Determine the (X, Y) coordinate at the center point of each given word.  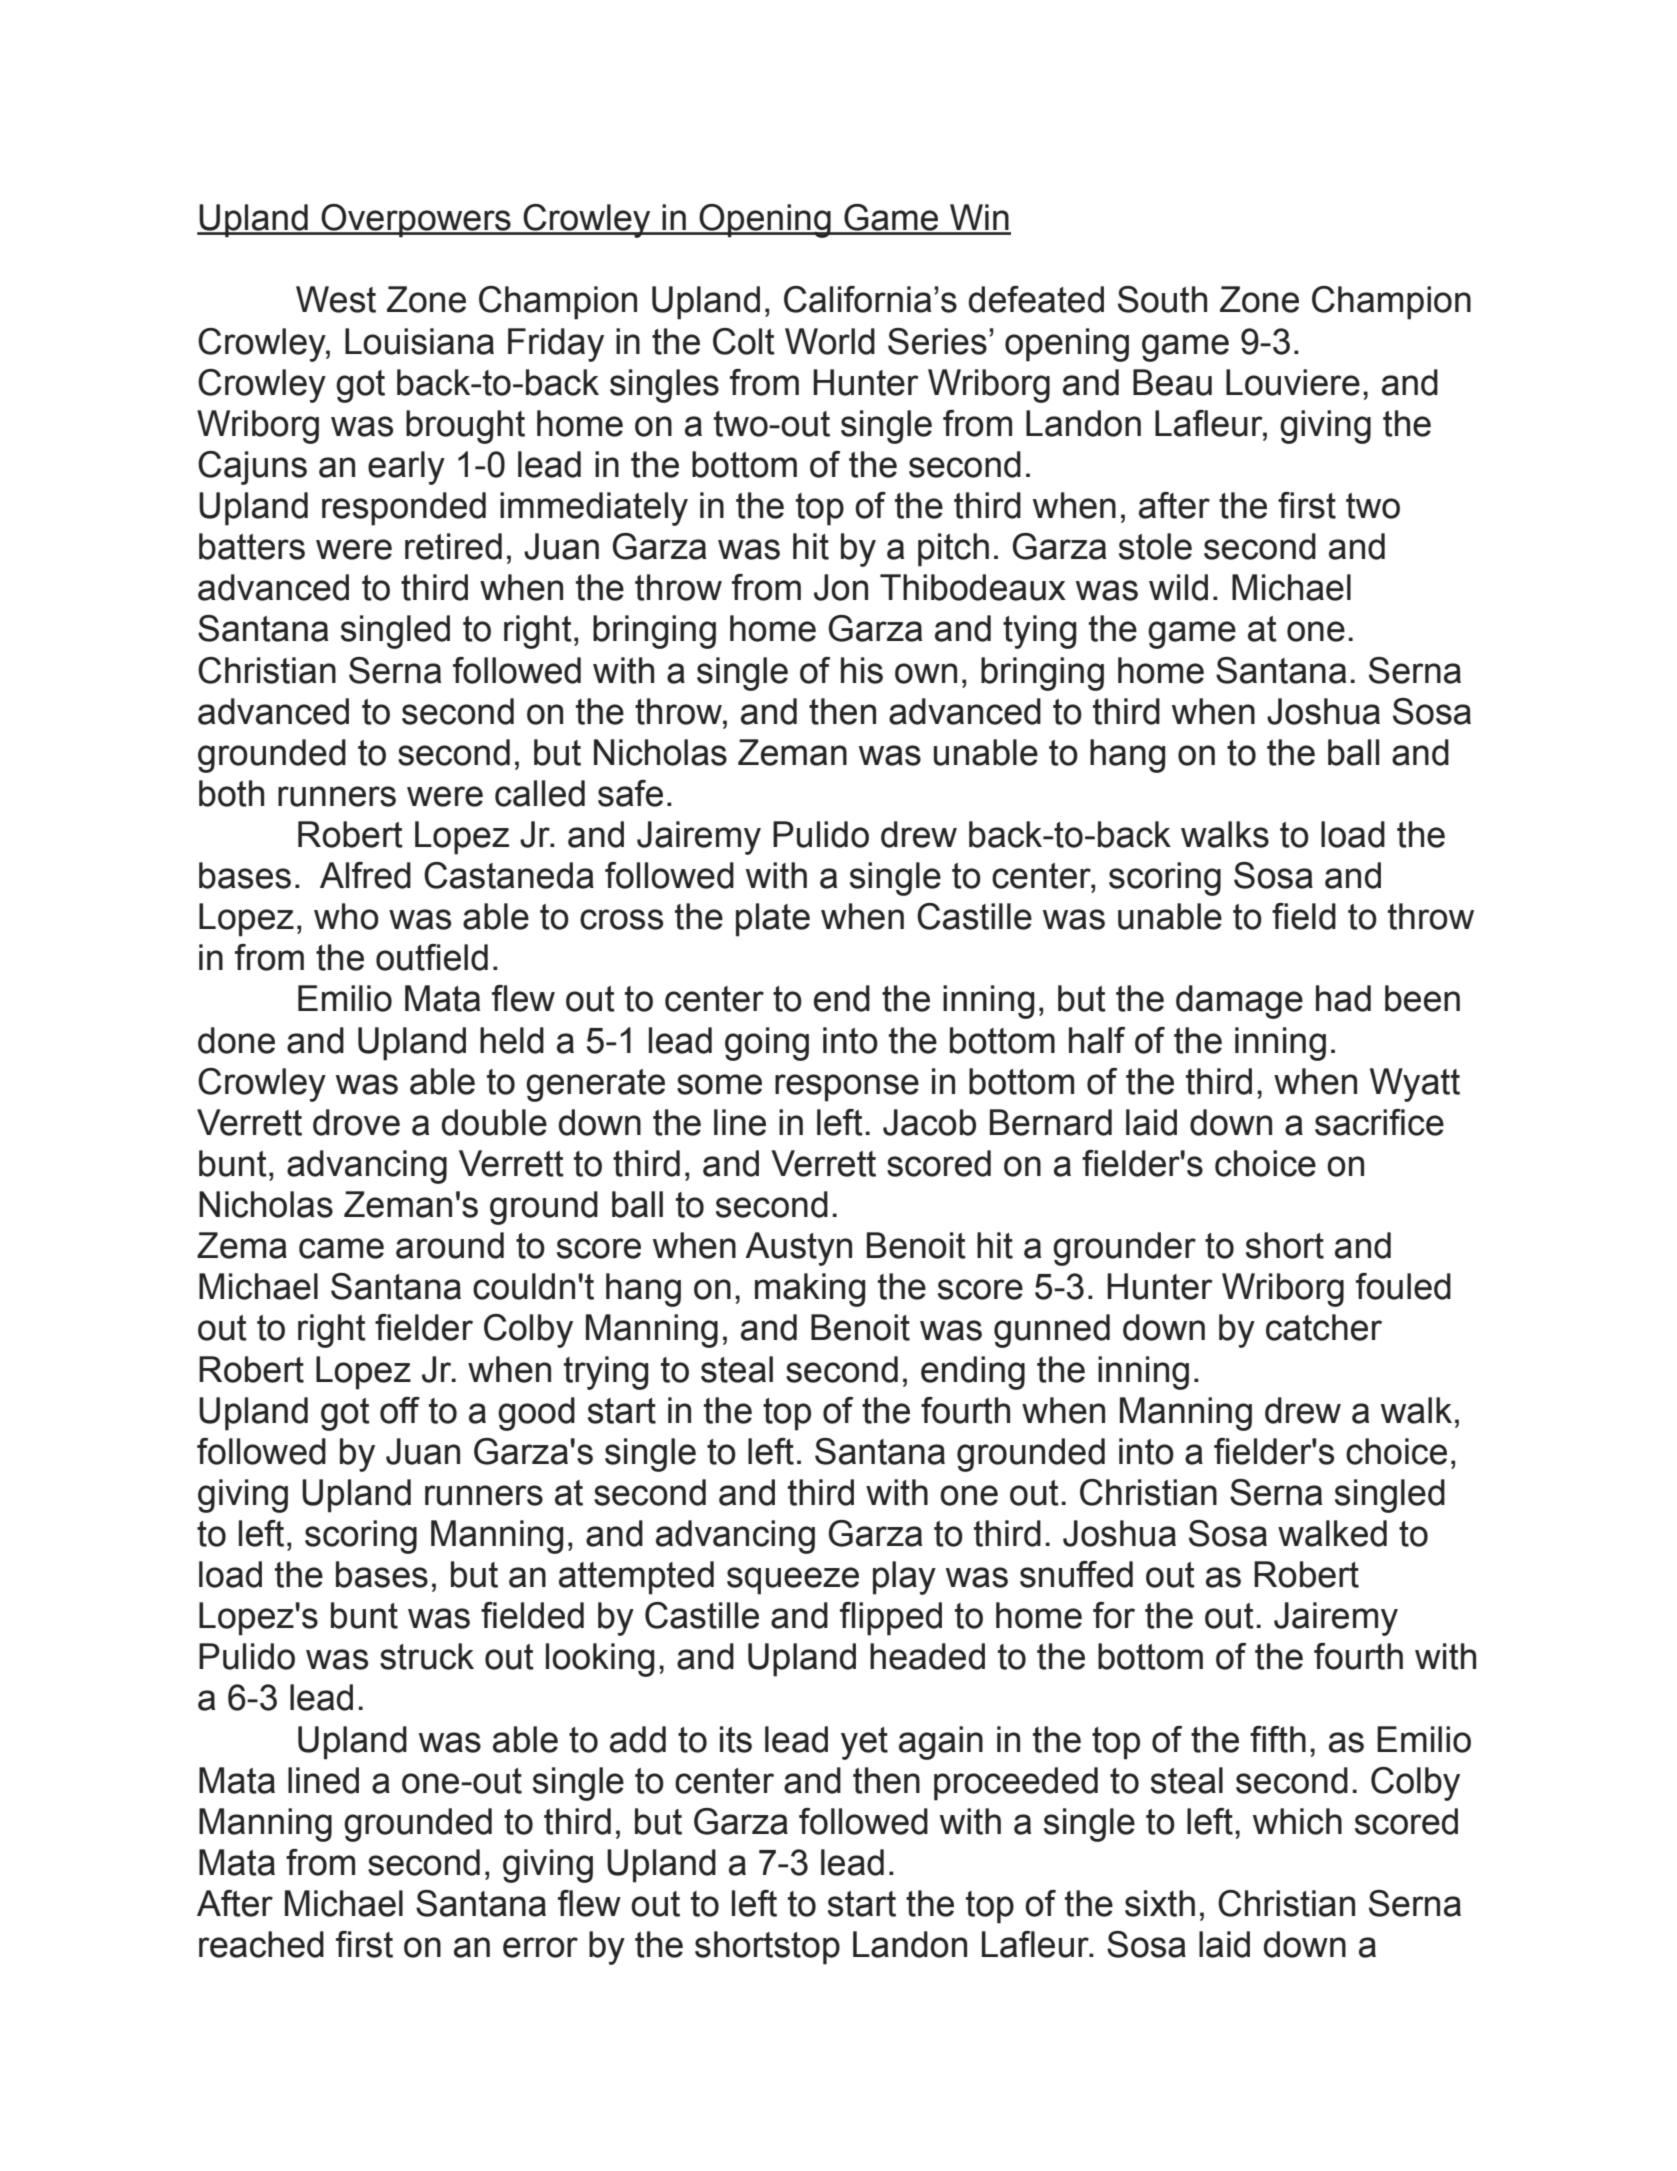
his (862, 670)
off (400, 1410)
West (336, 299)
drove (356, 1122)
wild (1178, 587)
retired (453, 546)
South (1162, 299)
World (830, 341)
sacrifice (1379, 1122)
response (847, 1088)
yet (864, 1743)
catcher (1324, 1327)
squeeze (793, 1581)
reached (261, 1944)
